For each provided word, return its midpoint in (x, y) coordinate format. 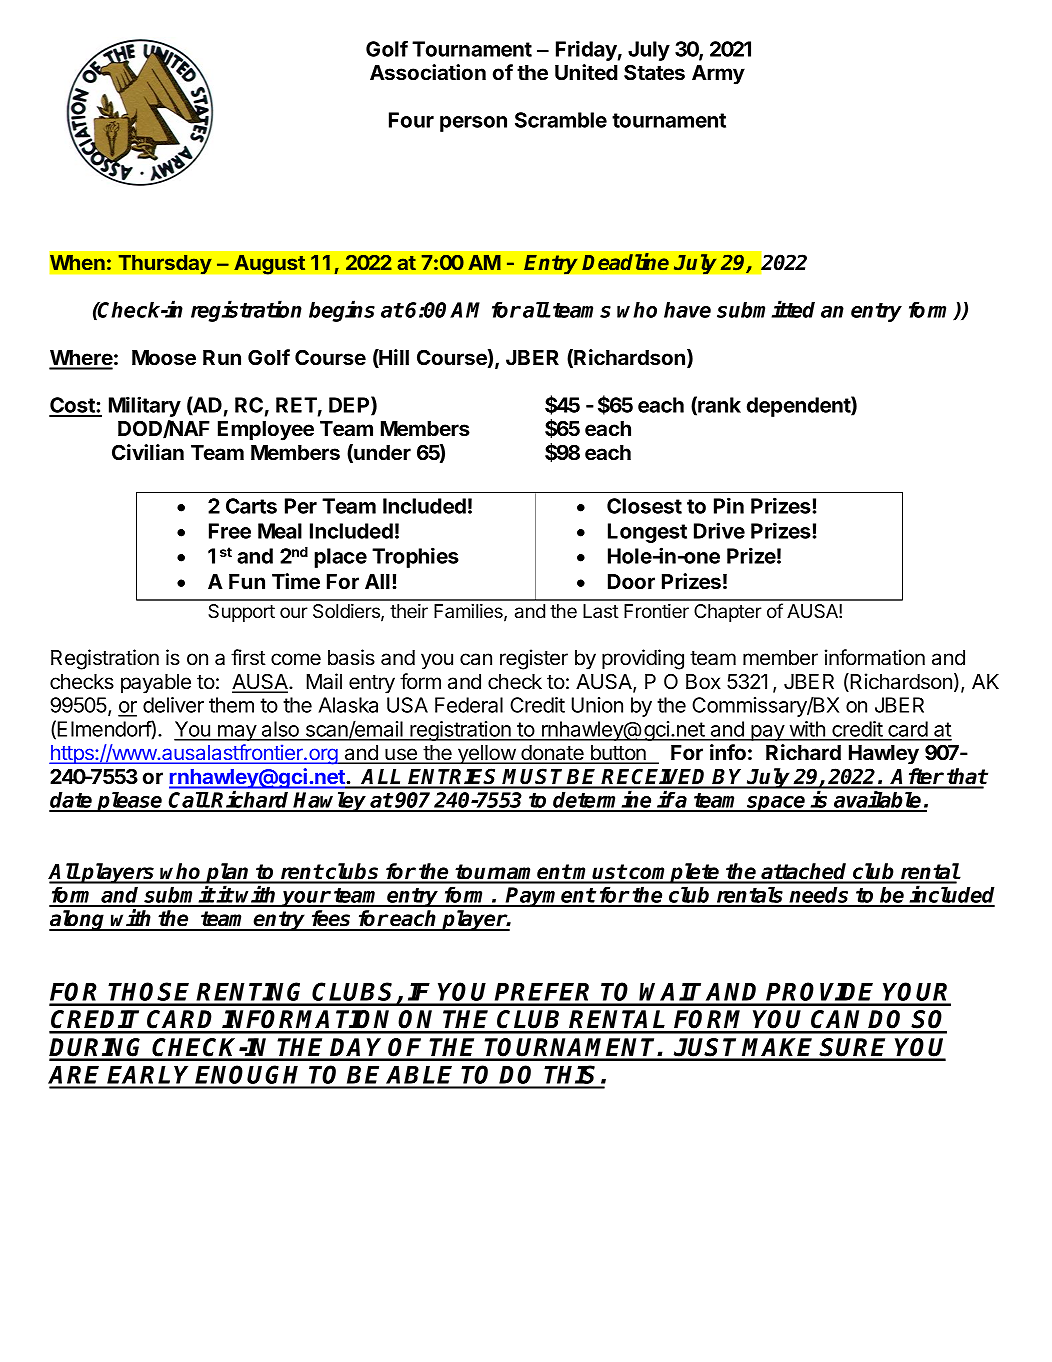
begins (342, 311)
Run (222, 357)
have (687, 310)
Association (428, 72)
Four (411, 120)
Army (718, 75)
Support (241, 613)
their (409, 611)
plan (228, 874)
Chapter (728, 613)
